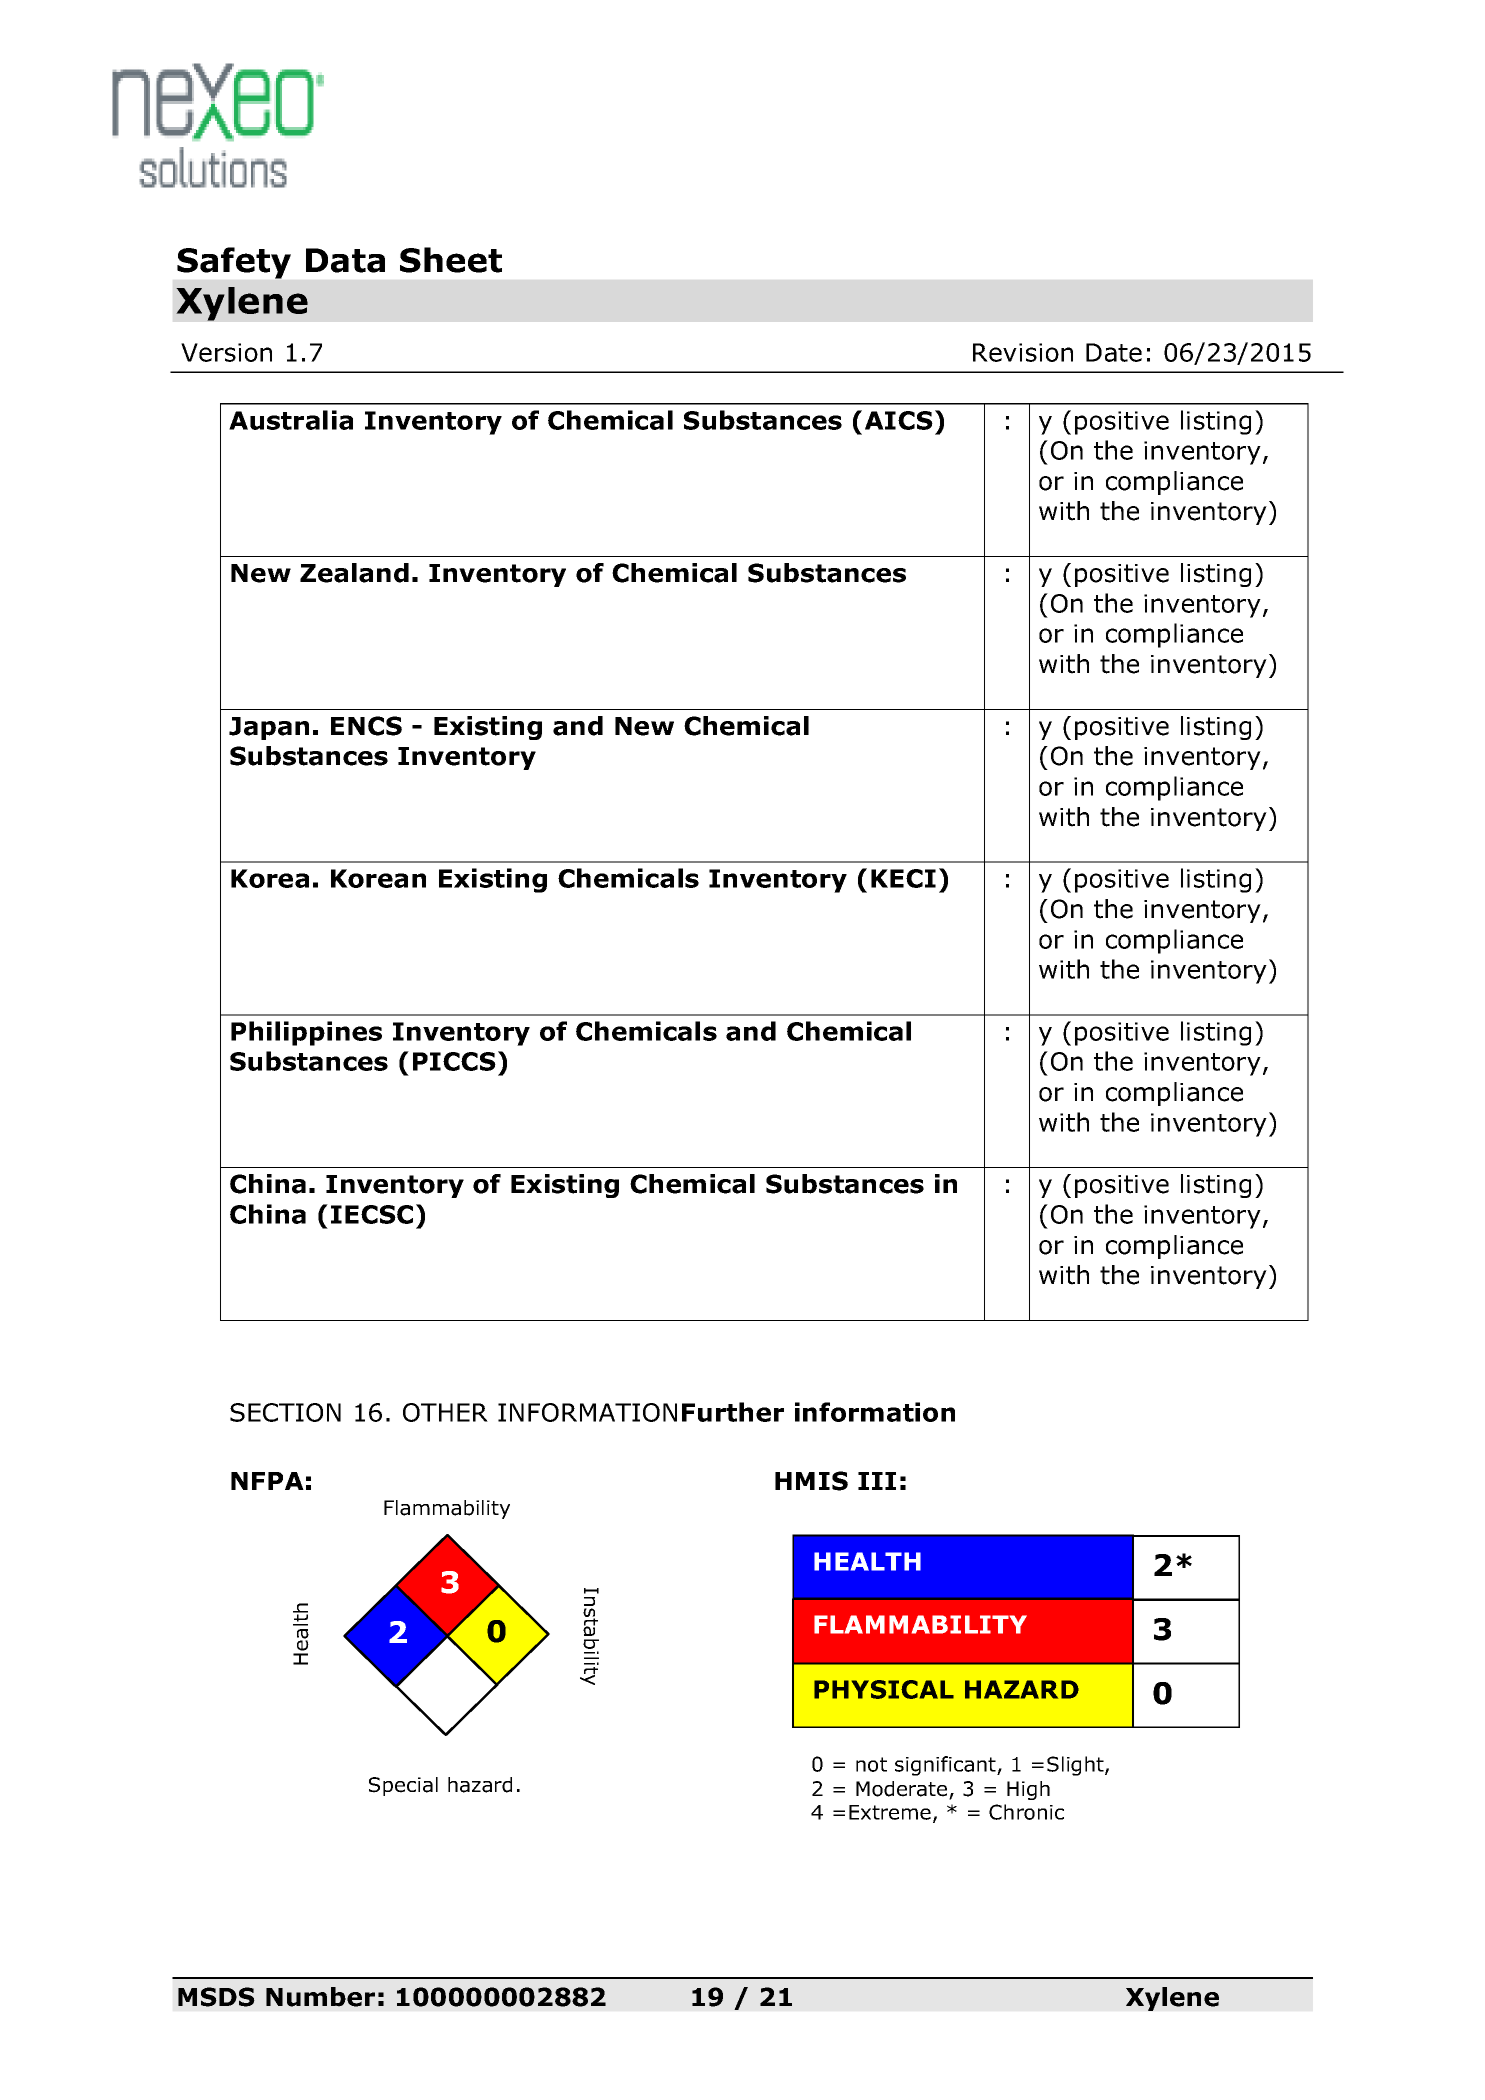  What do you see at coordinates (269, 728) in the screenshot?
I see `Japan` at bounding box center [269, 728].
